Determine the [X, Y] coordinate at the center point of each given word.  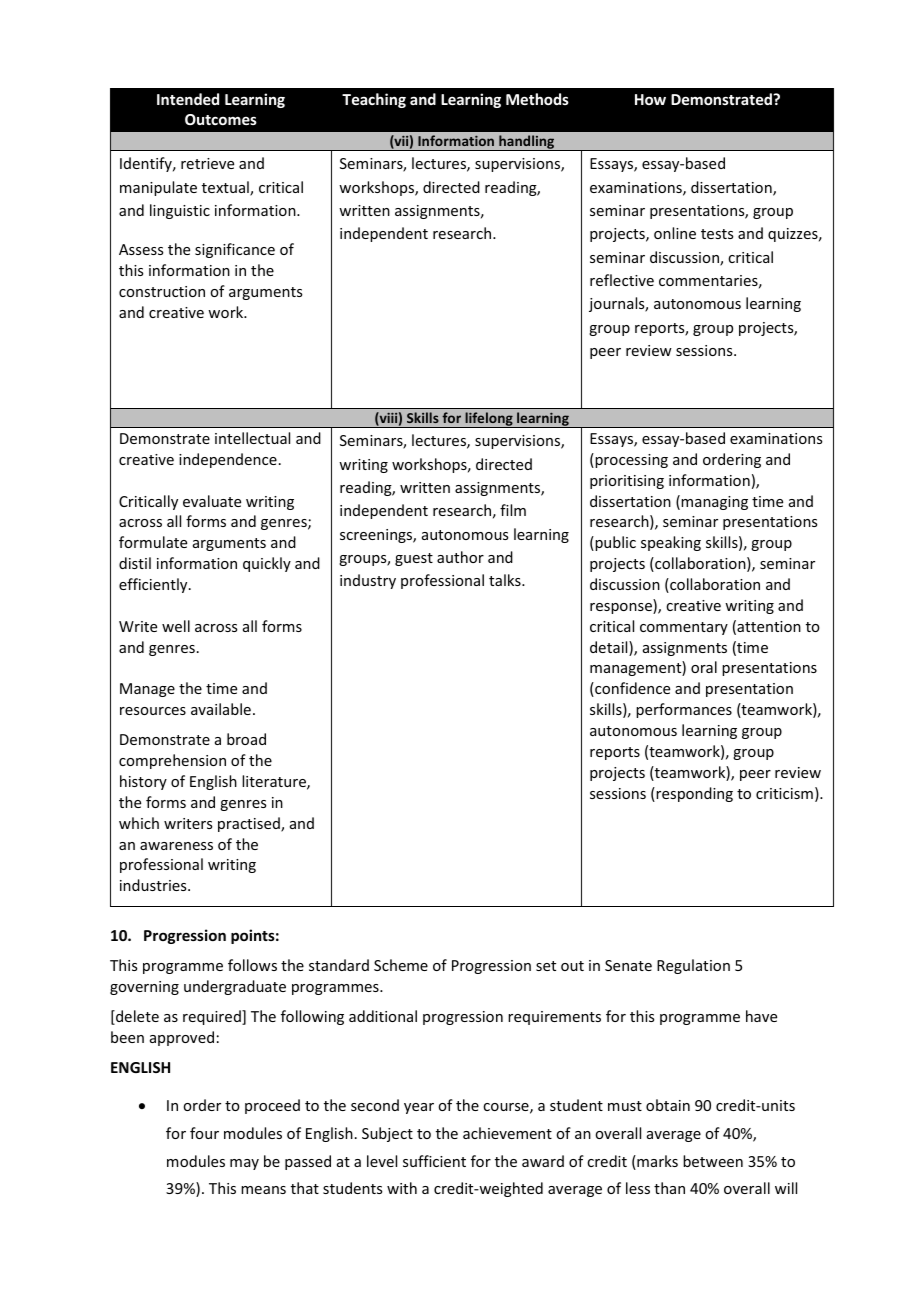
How [650, 99]
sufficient [434, 1161]
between [713, 1161]
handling [527, 143]
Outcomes [221, 119]
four [204, 1133]
